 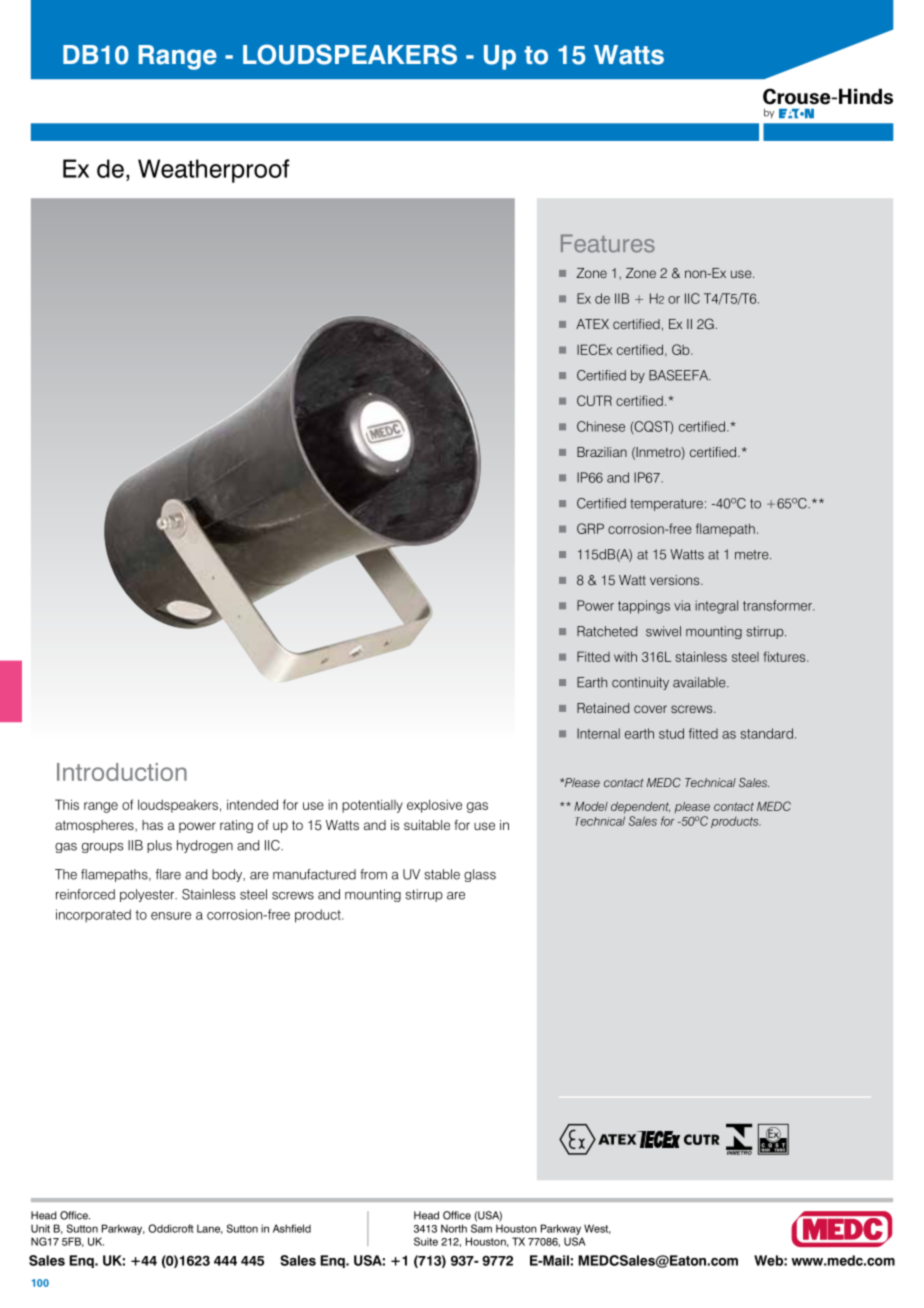 I want to click on polyester, so click(x=148, y=895).
